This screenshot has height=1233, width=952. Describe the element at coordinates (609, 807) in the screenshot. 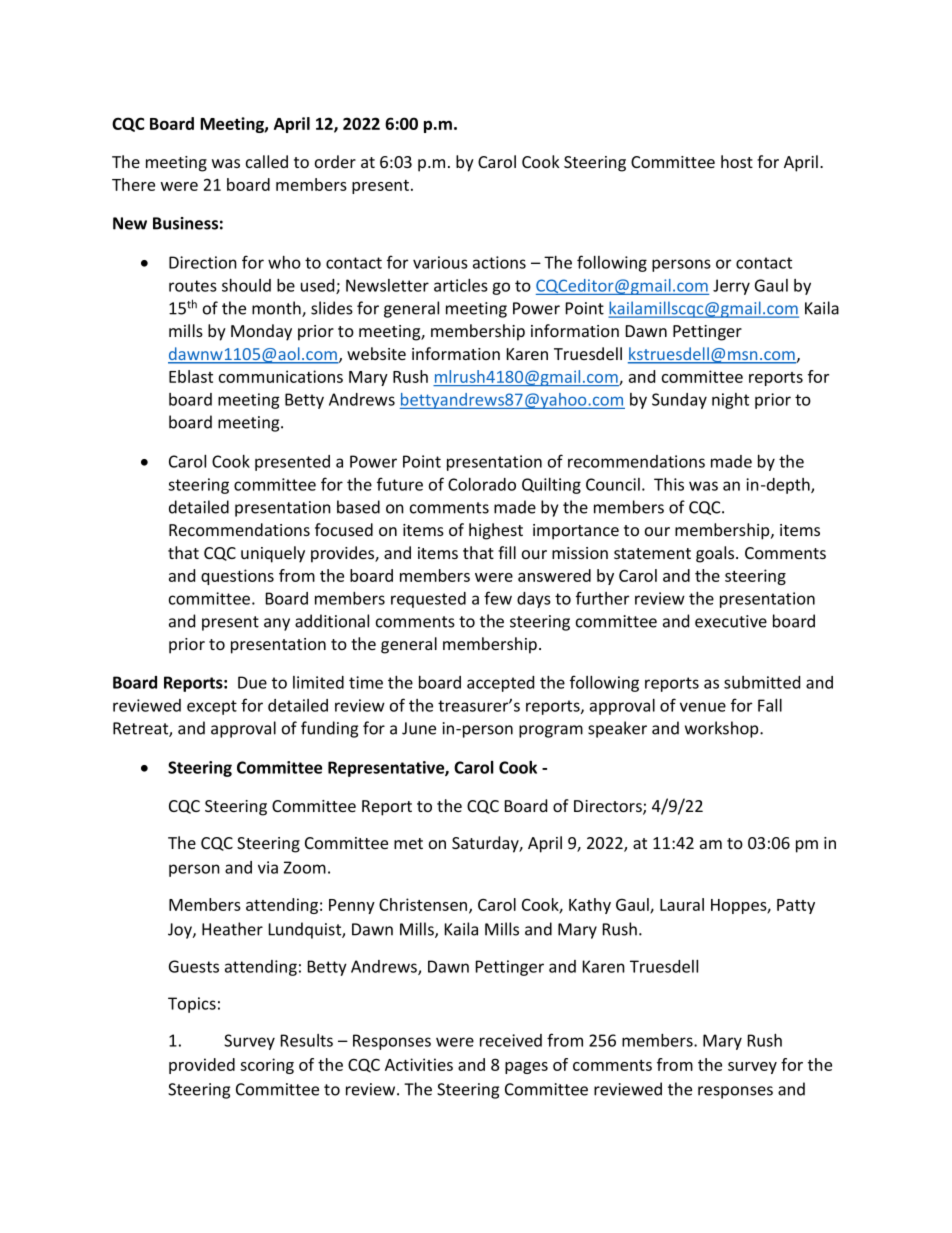

I see `Directors` at that location.
